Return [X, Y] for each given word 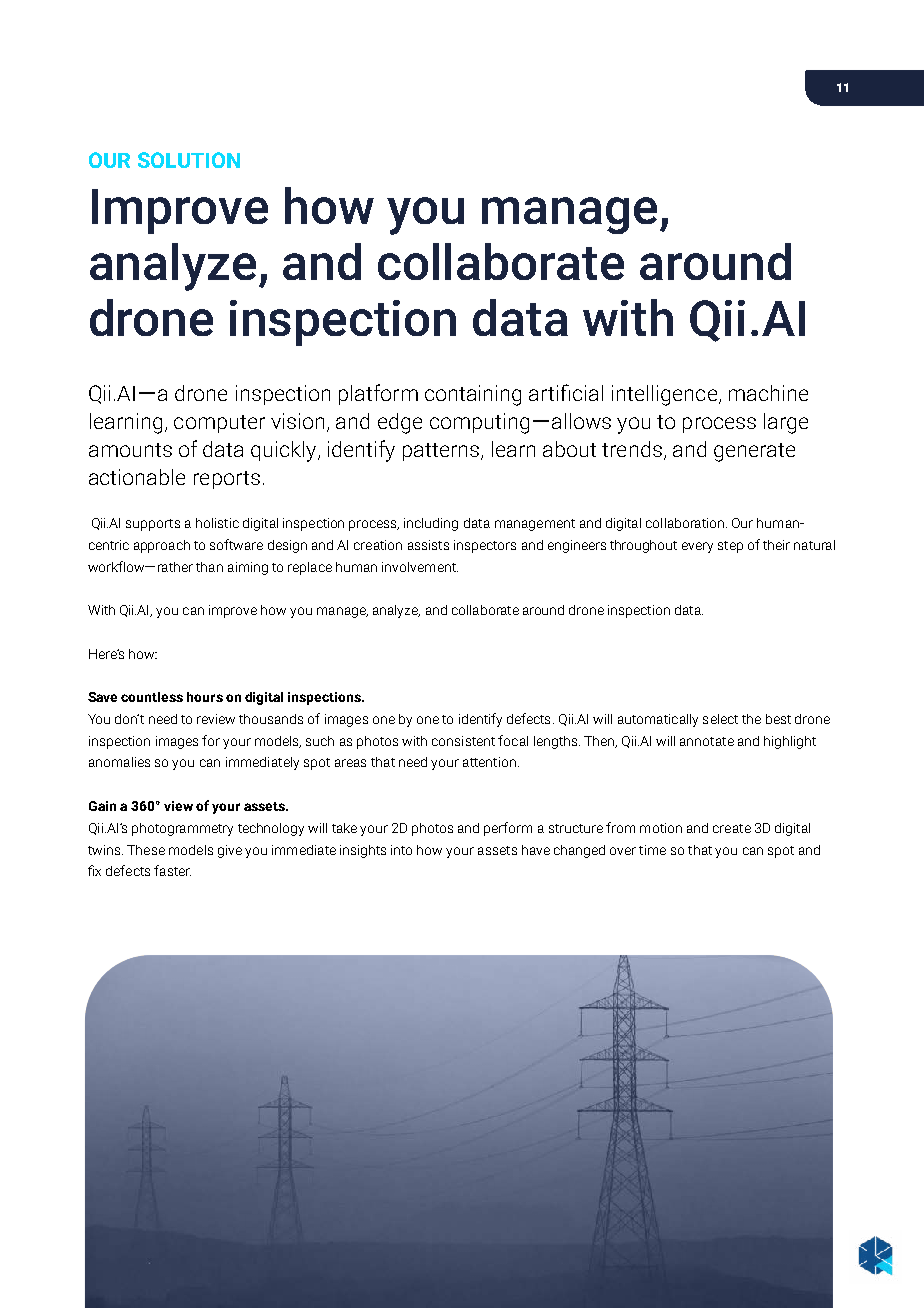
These [146, 850]
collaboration [685, 523]
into [401, 850]
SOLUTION [189, 160]
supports [153, 525]
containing [473, 395]
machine [768, 393]
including [431, 524]
